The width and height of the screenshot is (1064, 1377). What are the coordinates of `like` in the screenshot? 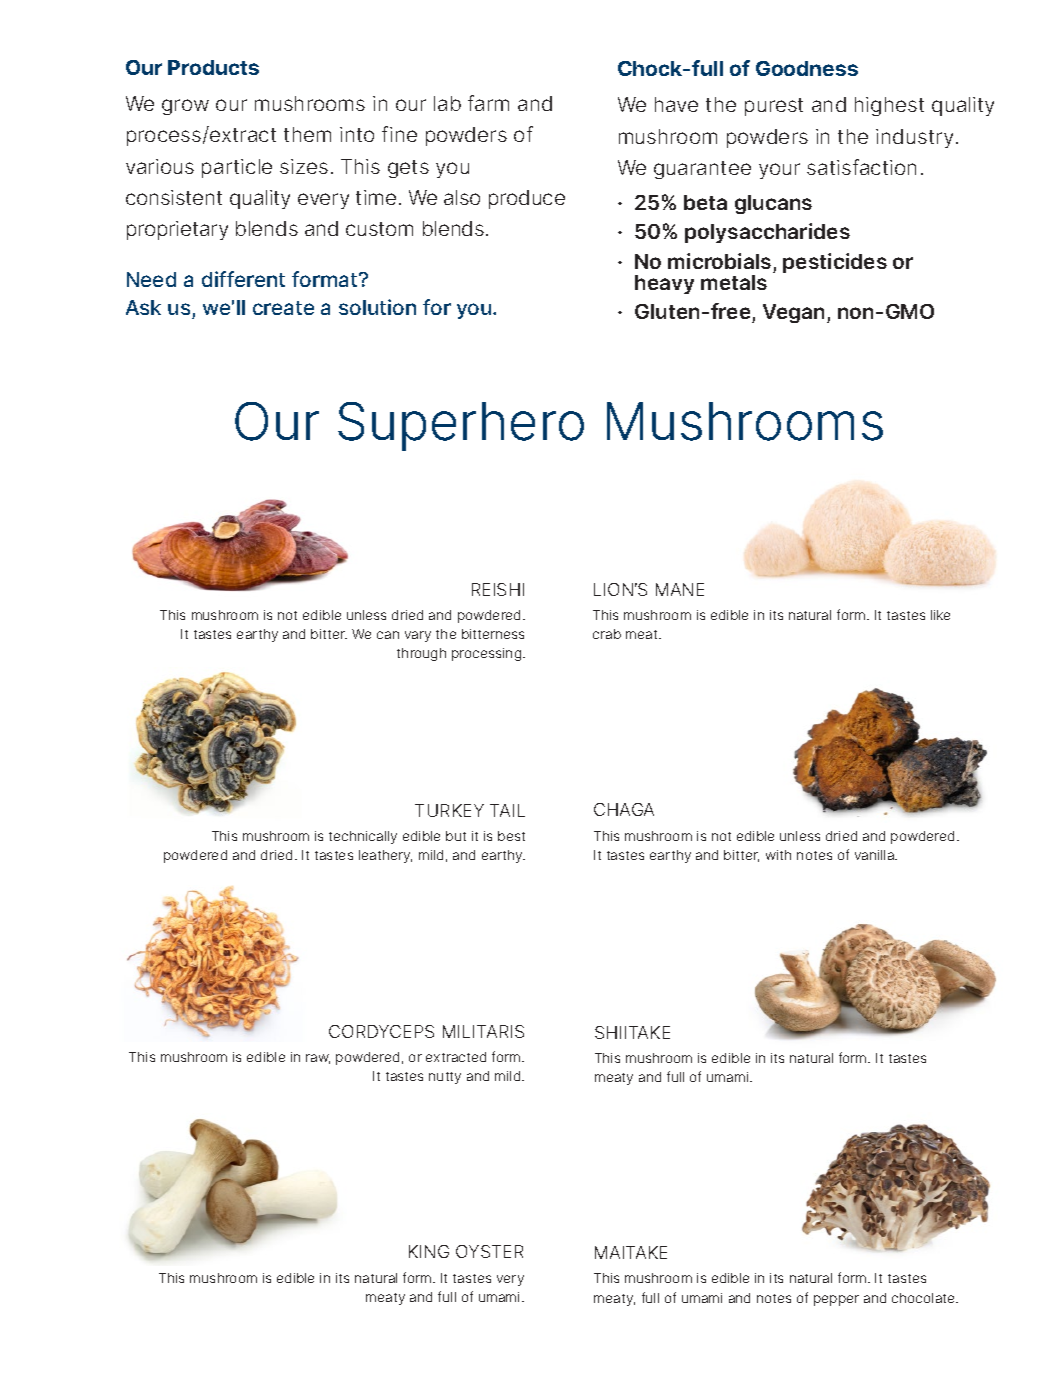 It's located at (940, 615).
